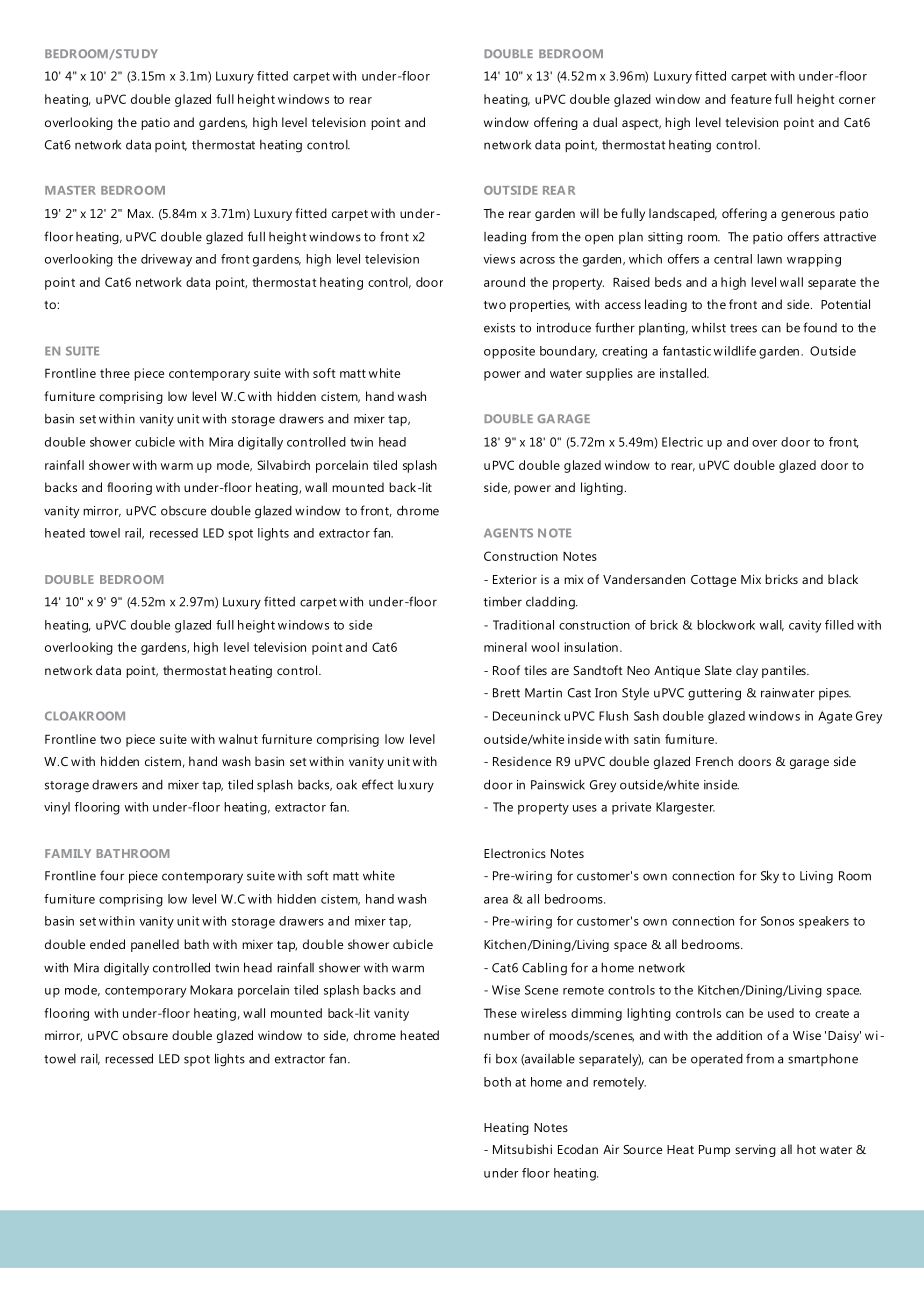 This image has height=1308, width=924. I want to click on serving, so click(755, 1151).
